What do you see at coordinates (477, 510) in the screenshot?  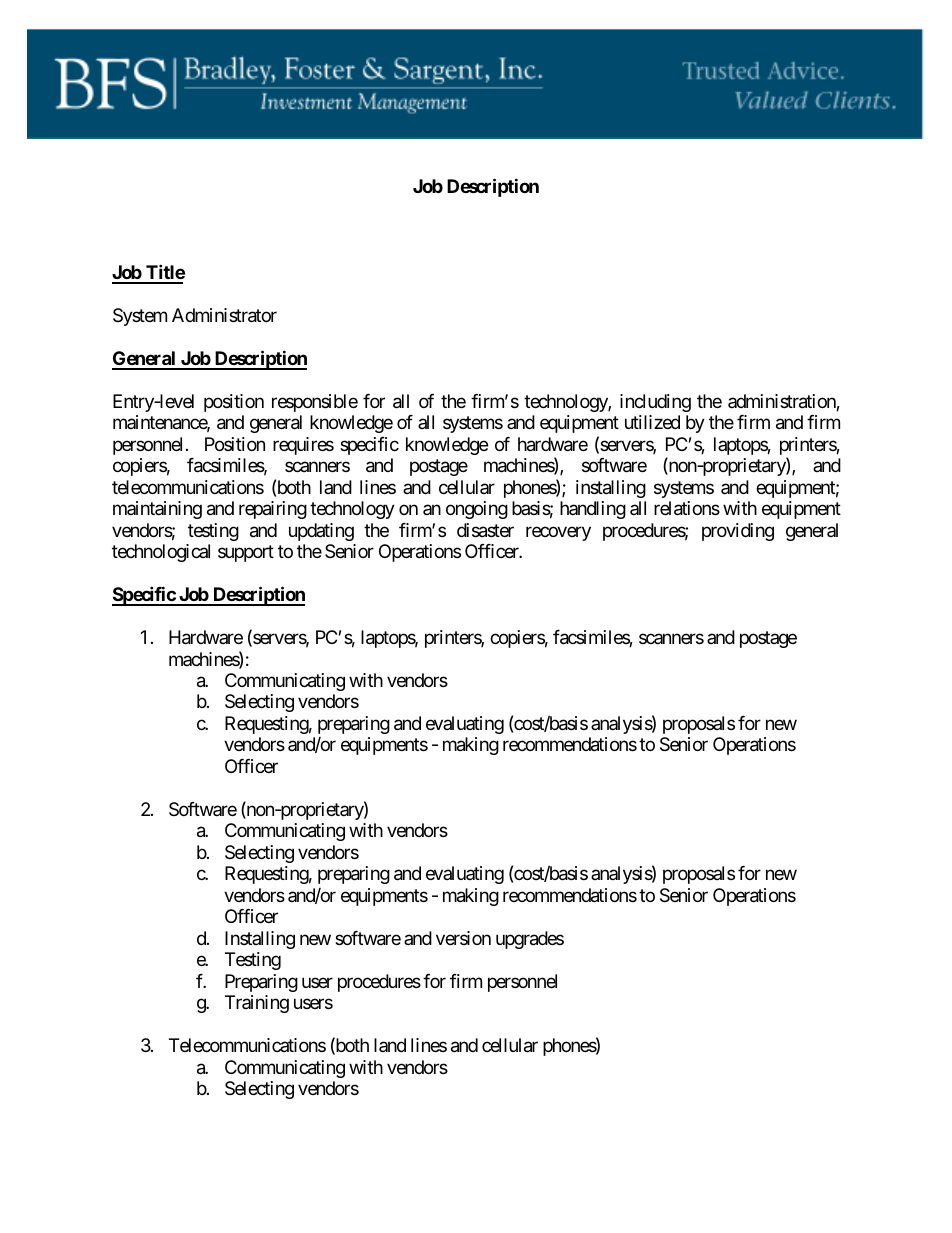 I see `ongoing` at bounding box center [477, 510].
